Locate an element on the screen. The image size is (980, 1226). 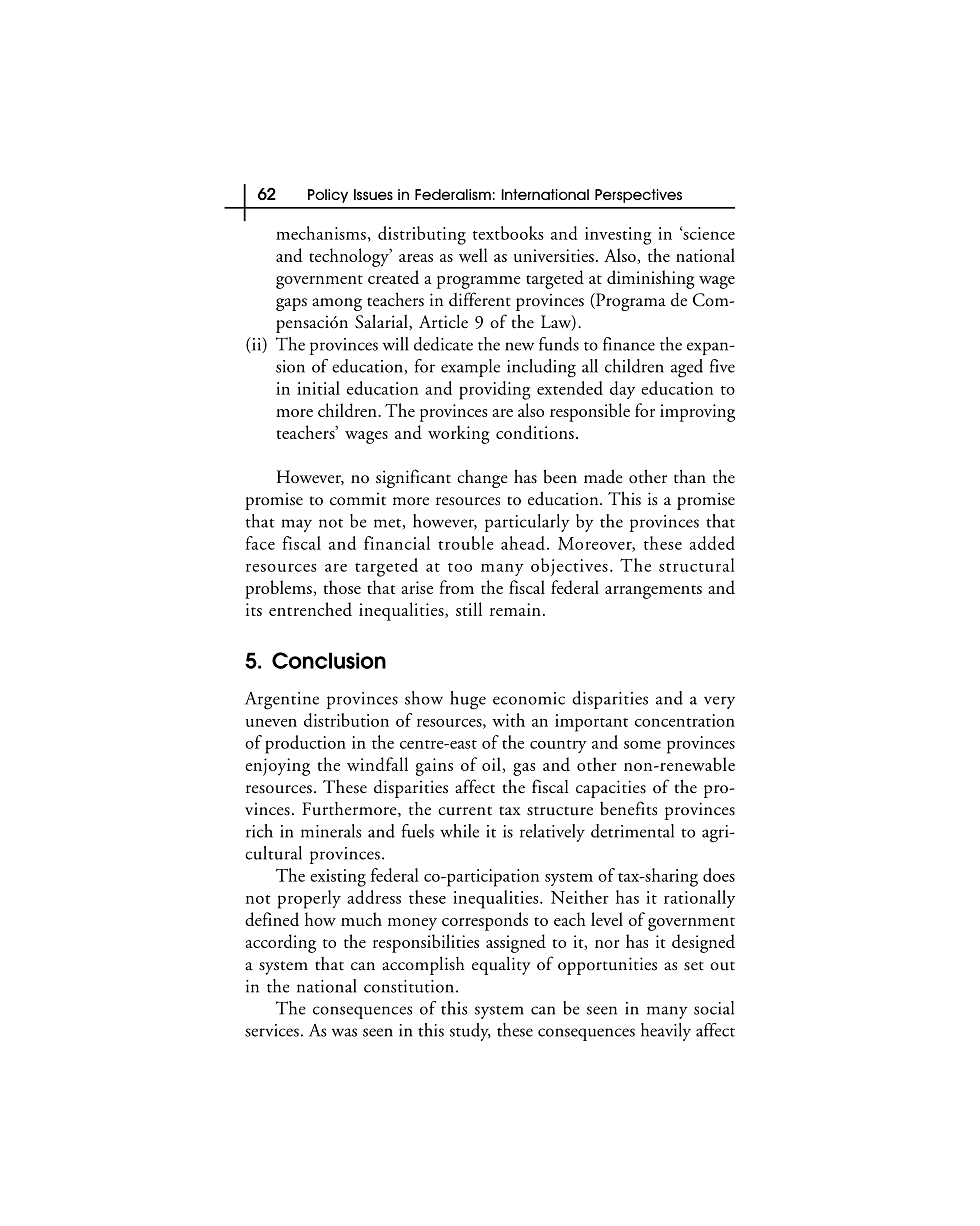
textbooks is located at coordinates (508, 233).
